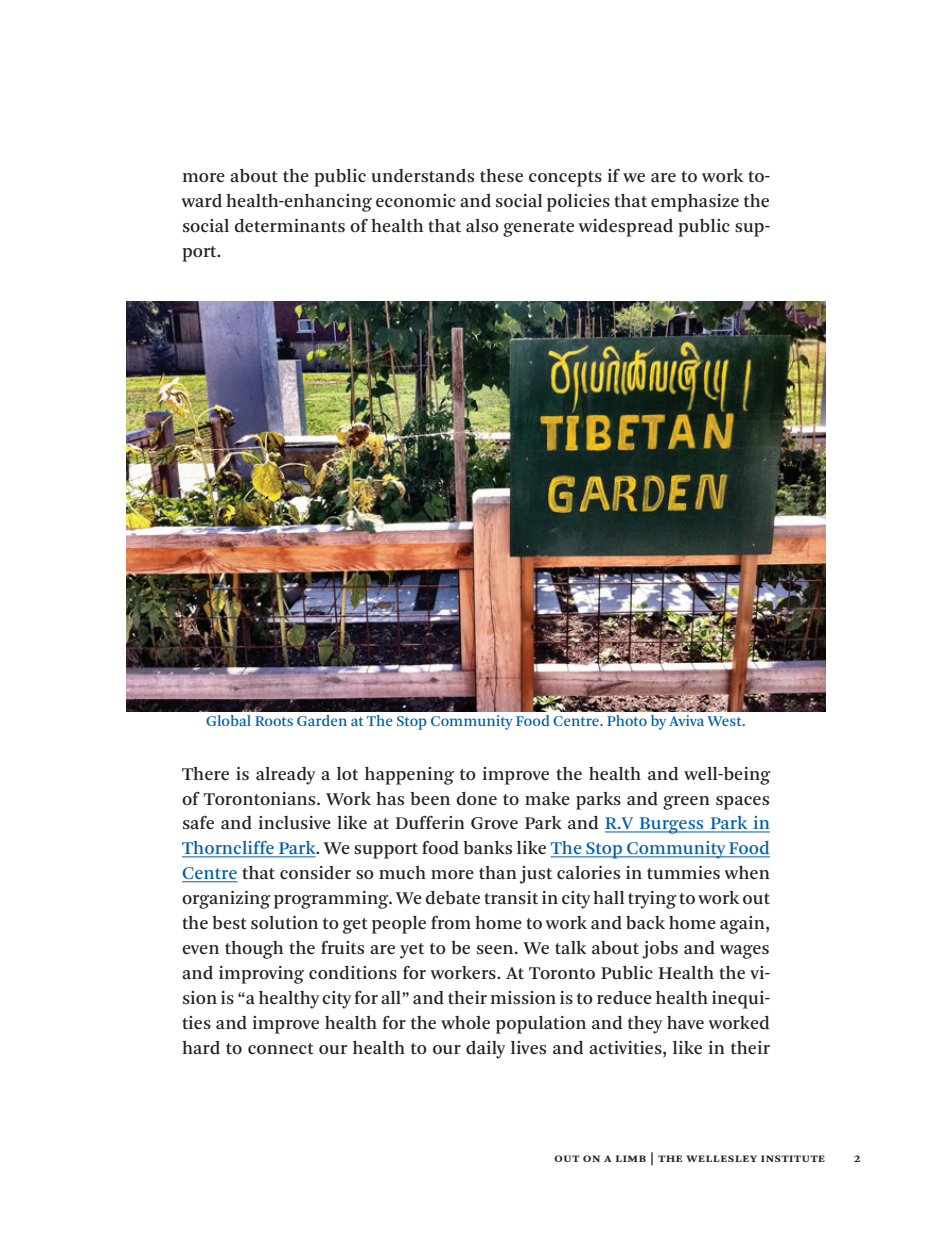  What do you see at coordinates (742, 803) in the screenshot?
I see `spaces` at bounding box center [742, 803].
